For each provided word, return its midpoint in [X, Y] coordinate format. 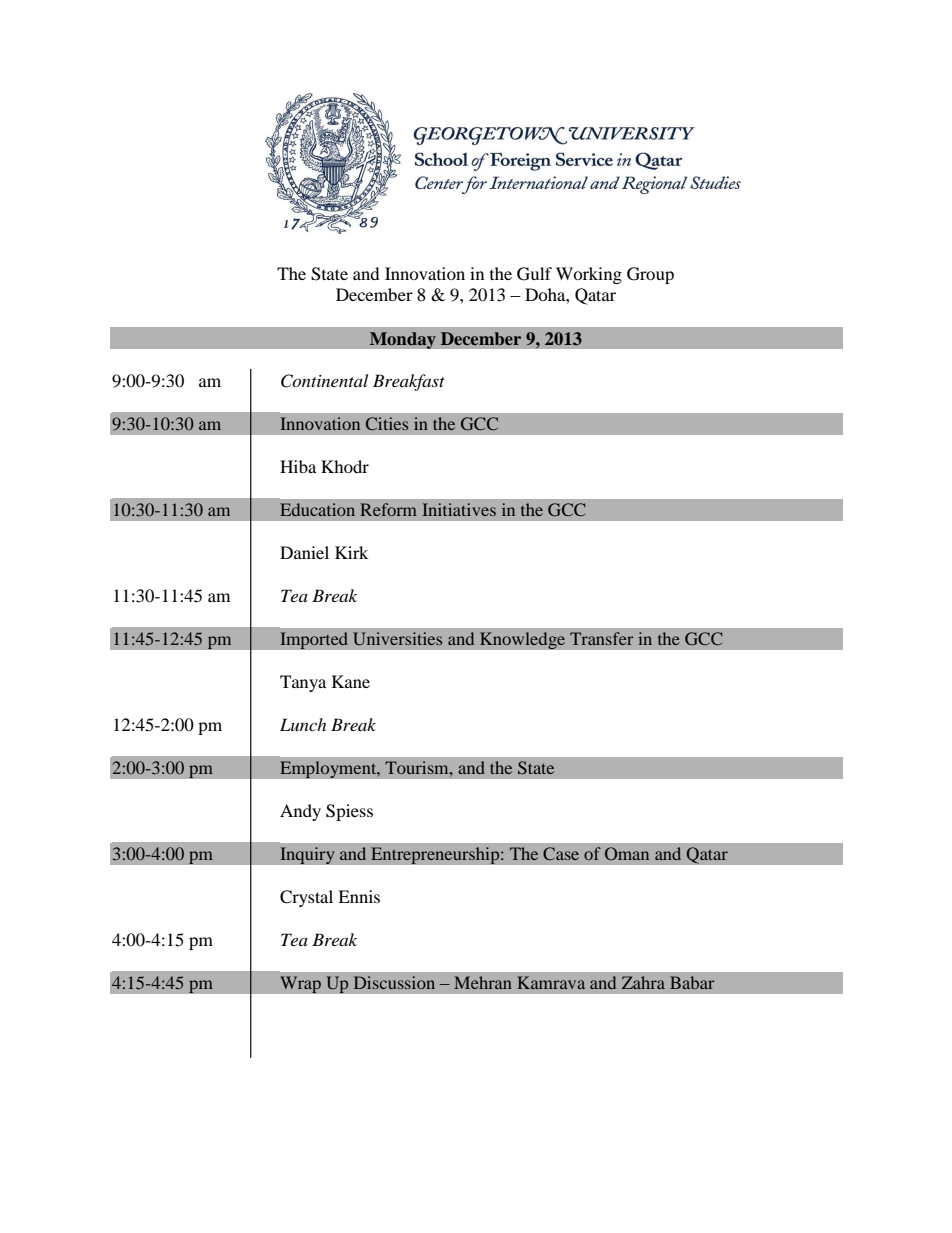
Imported [314, 641]
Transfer [602, 638]
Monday [402, 340]
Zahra [643, 982]
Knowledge [522, 640]
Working [589, 275]
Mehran [483, 982]
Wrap [300, 985]
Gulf [534, 274]
